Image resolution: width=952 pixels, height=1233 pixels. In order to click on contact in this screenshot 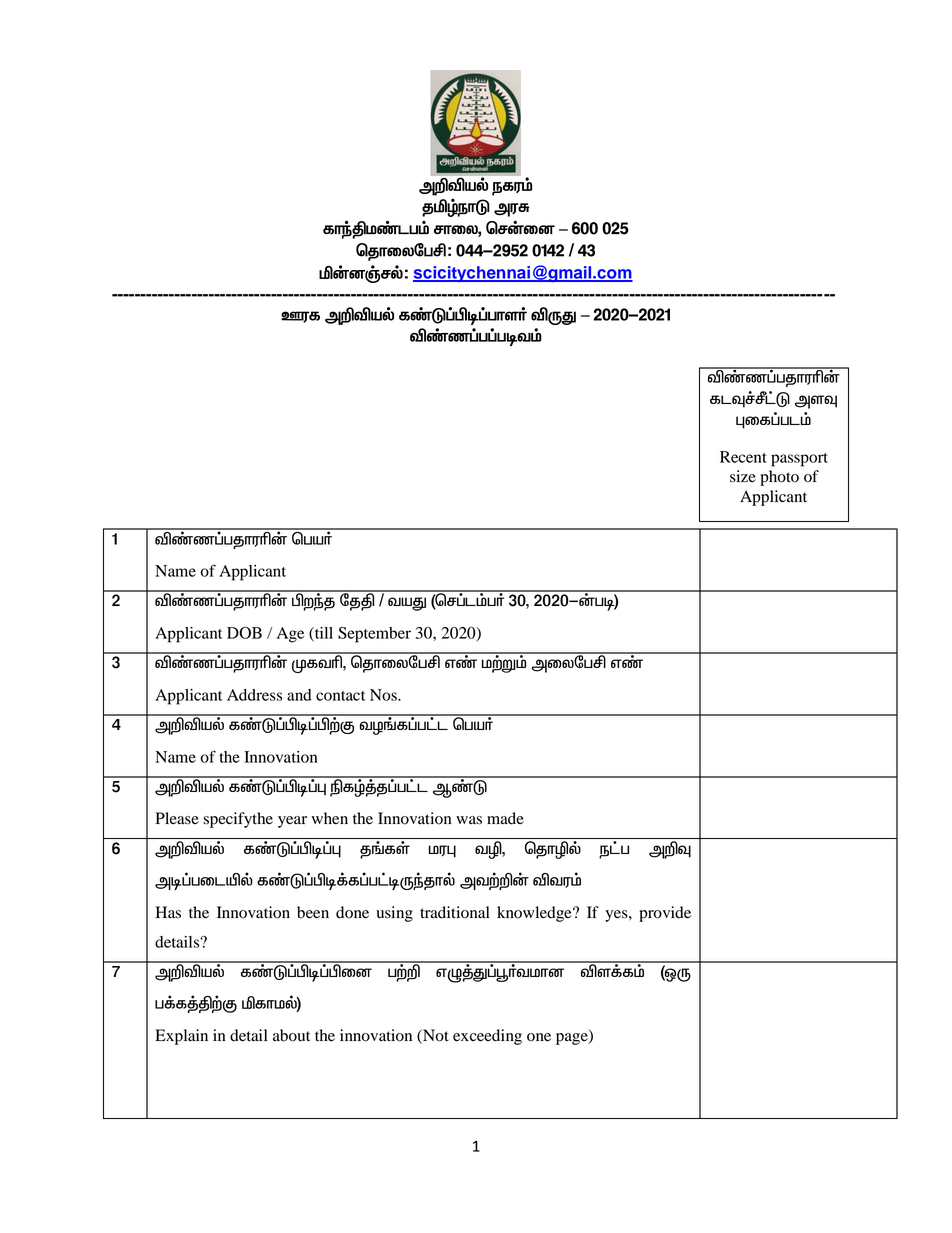, I will do `click(340, 696)`.
